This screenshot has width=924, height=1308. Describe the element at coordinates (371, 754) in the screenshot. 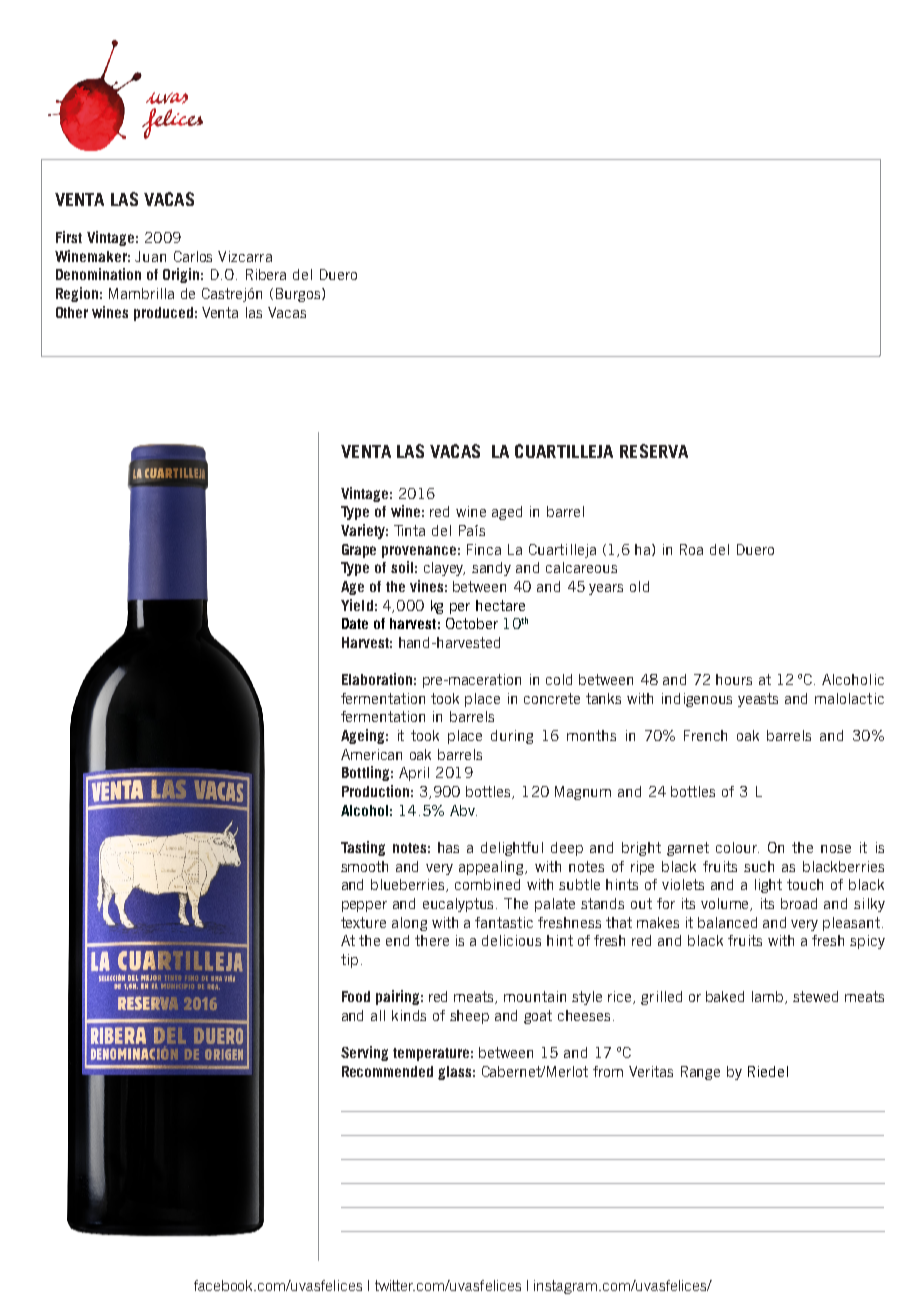

I see `American` at that location.
